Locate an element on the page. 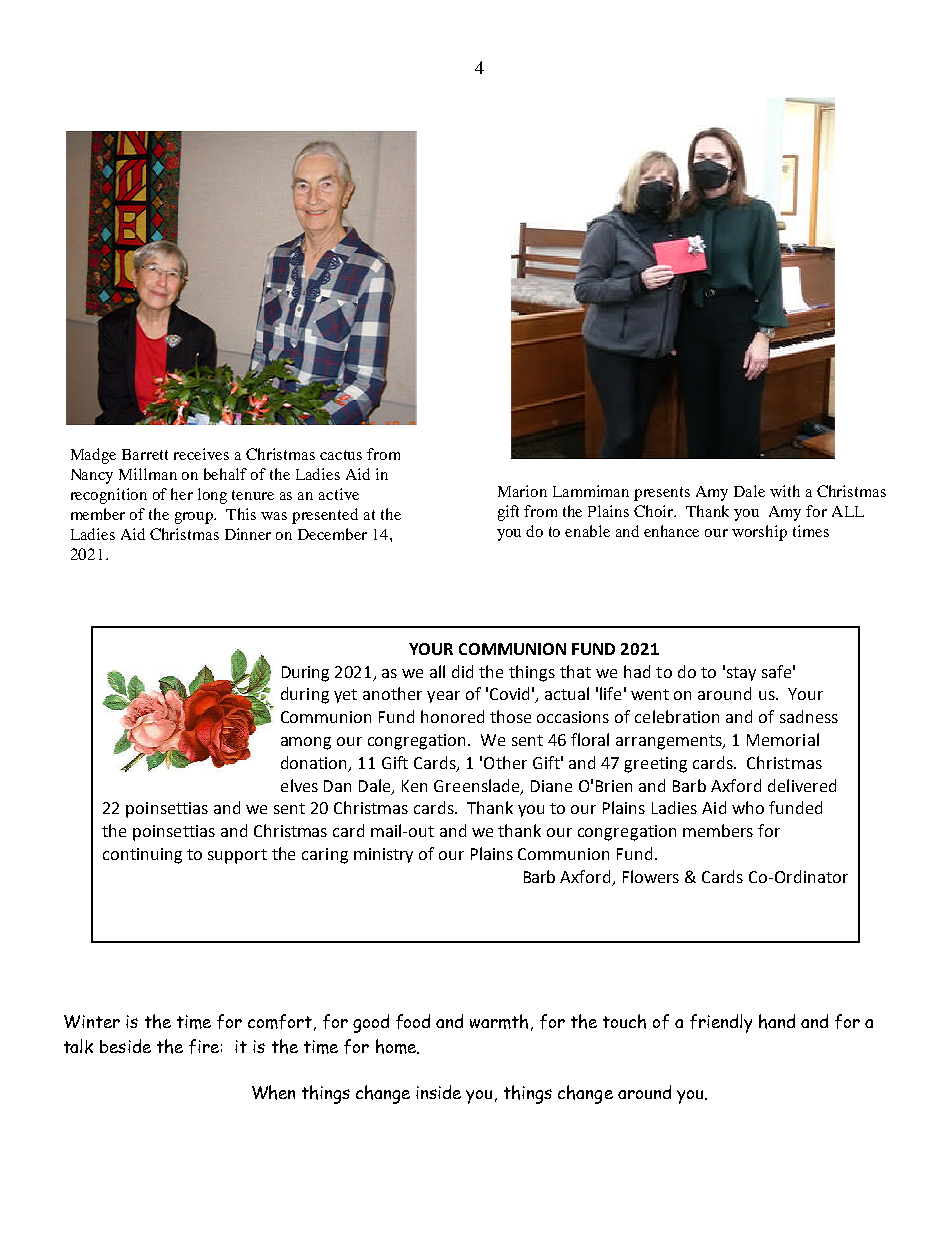 Image resolution: width=952 pixels, height=1233 pixels. Ken is located at coordinates (414, 786).
